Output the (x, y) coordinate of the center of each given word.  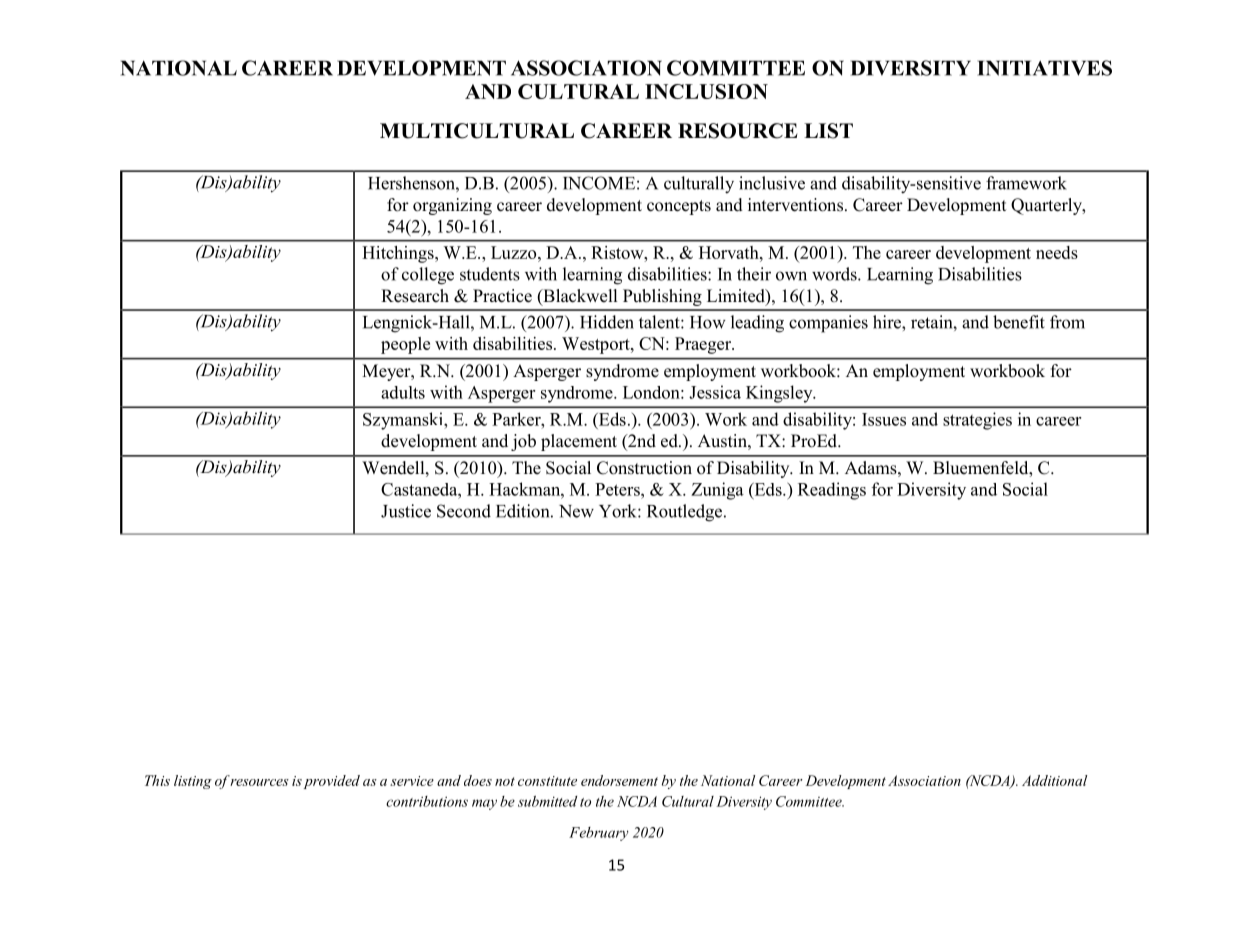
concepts (679, 207)
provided (330, 782)
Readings (832, 491)
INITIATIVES (1044, 68)
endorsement (619, 780)
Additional (1055, 780)
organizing (452, 206)
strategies (977, 421)
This (157, 780)
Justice (406, 511)
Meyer (387, 372)
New (576, 511)
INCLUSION (706, 91)
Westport (597, 345)
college (428, 276)
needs (1057, 252)
